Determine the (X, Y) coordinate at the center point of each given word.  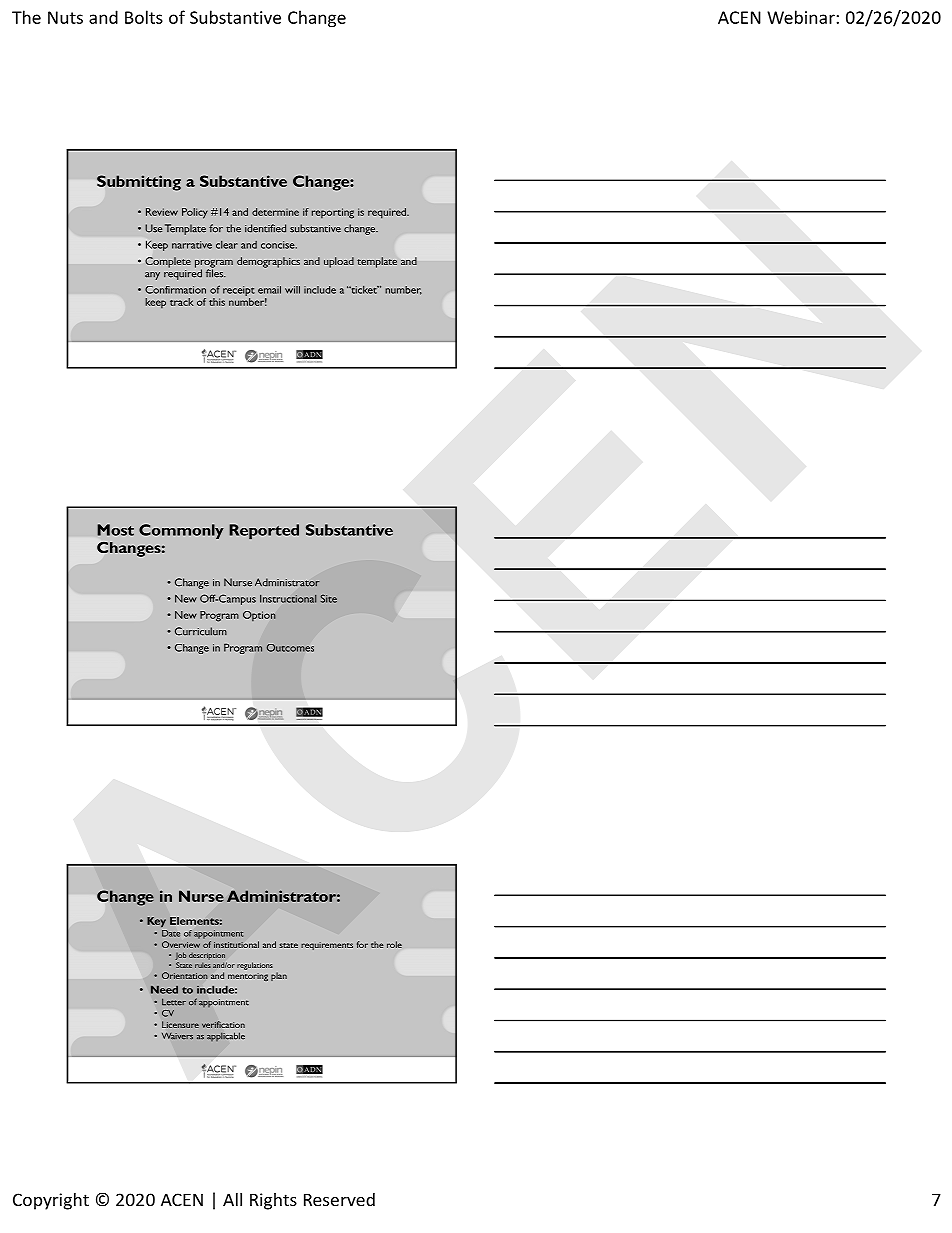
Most (115, 530)
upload (339, 262)
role (394, 944)
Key (156, 922)
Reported (264, 531)
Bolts (144, 17)
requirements (327, 946)
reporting (333, 213)
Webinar (801, 17)
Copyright (51, 1201)
